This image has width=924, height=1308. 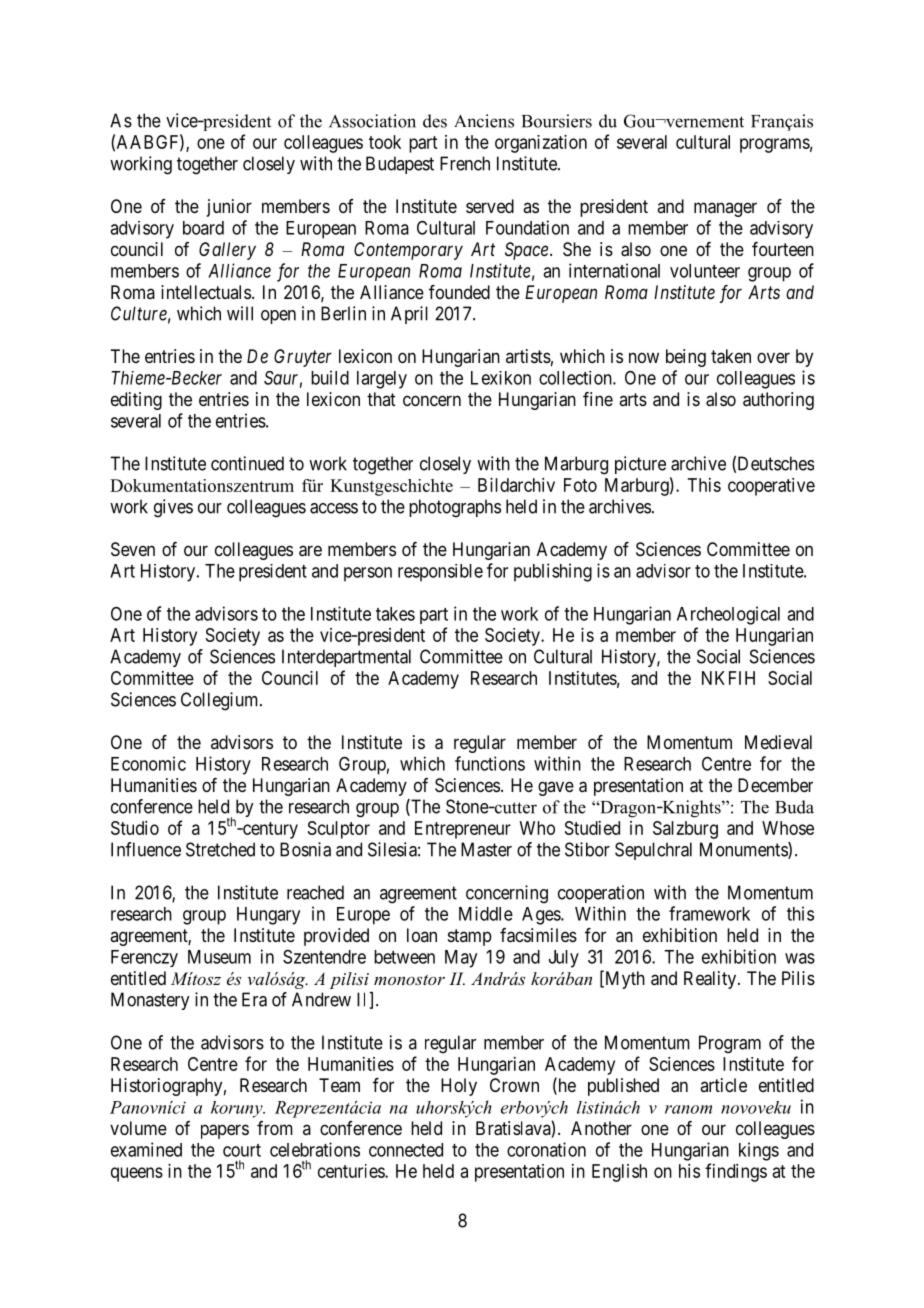 I want to click on manager, so click(x=725, y=209).
